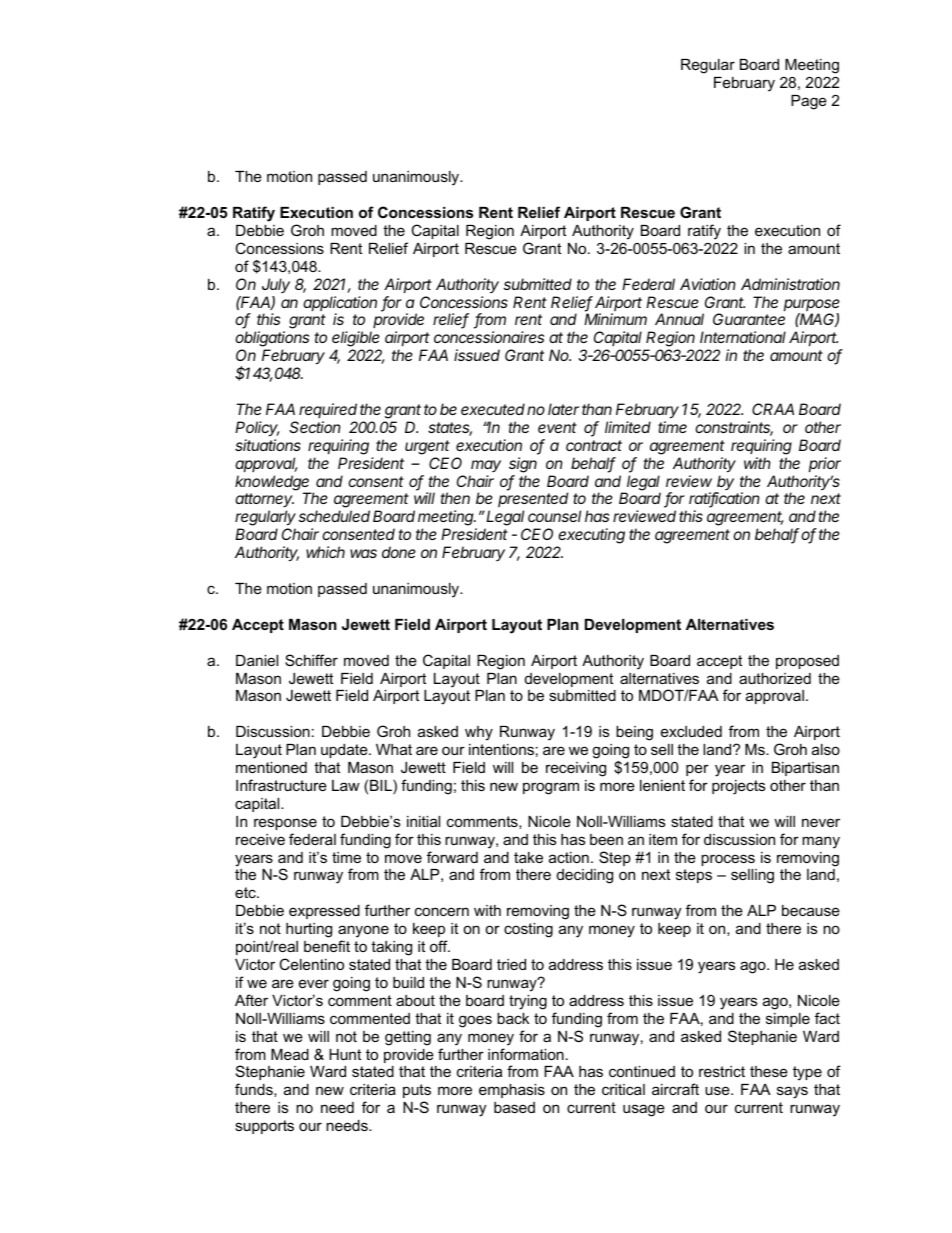  Describe the element at coordinates (315, 427) in the image. I see `Section` at that location.
